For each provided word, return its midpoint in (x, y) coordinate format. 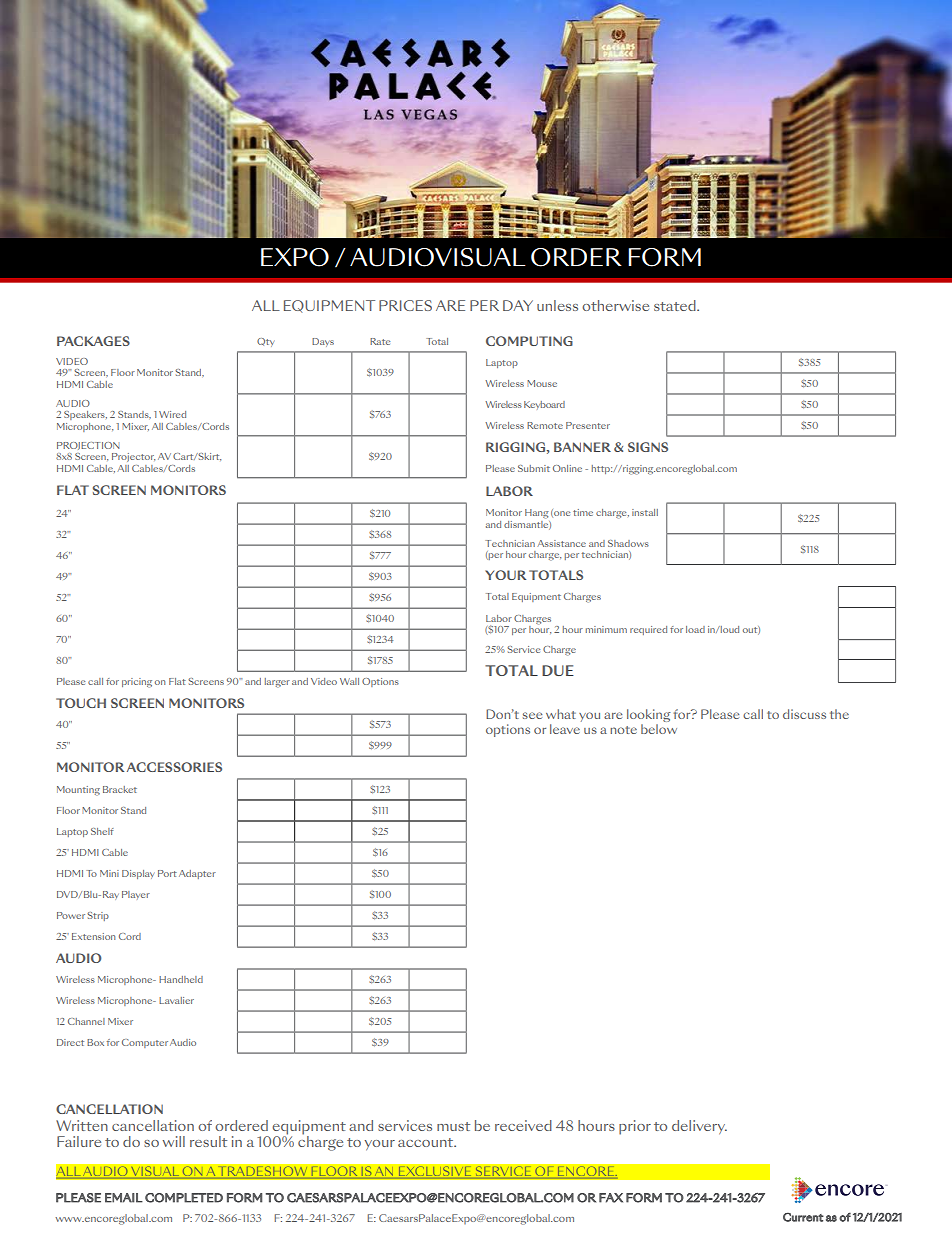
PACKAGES (93, 341)
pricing (137, 683)
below (659, 729)
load (695, 629)
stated (676, 305)
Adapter (197, 874)
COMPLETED (184, 1198)
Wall (349, 681)
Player (136, 895)
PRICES (405, 305)
